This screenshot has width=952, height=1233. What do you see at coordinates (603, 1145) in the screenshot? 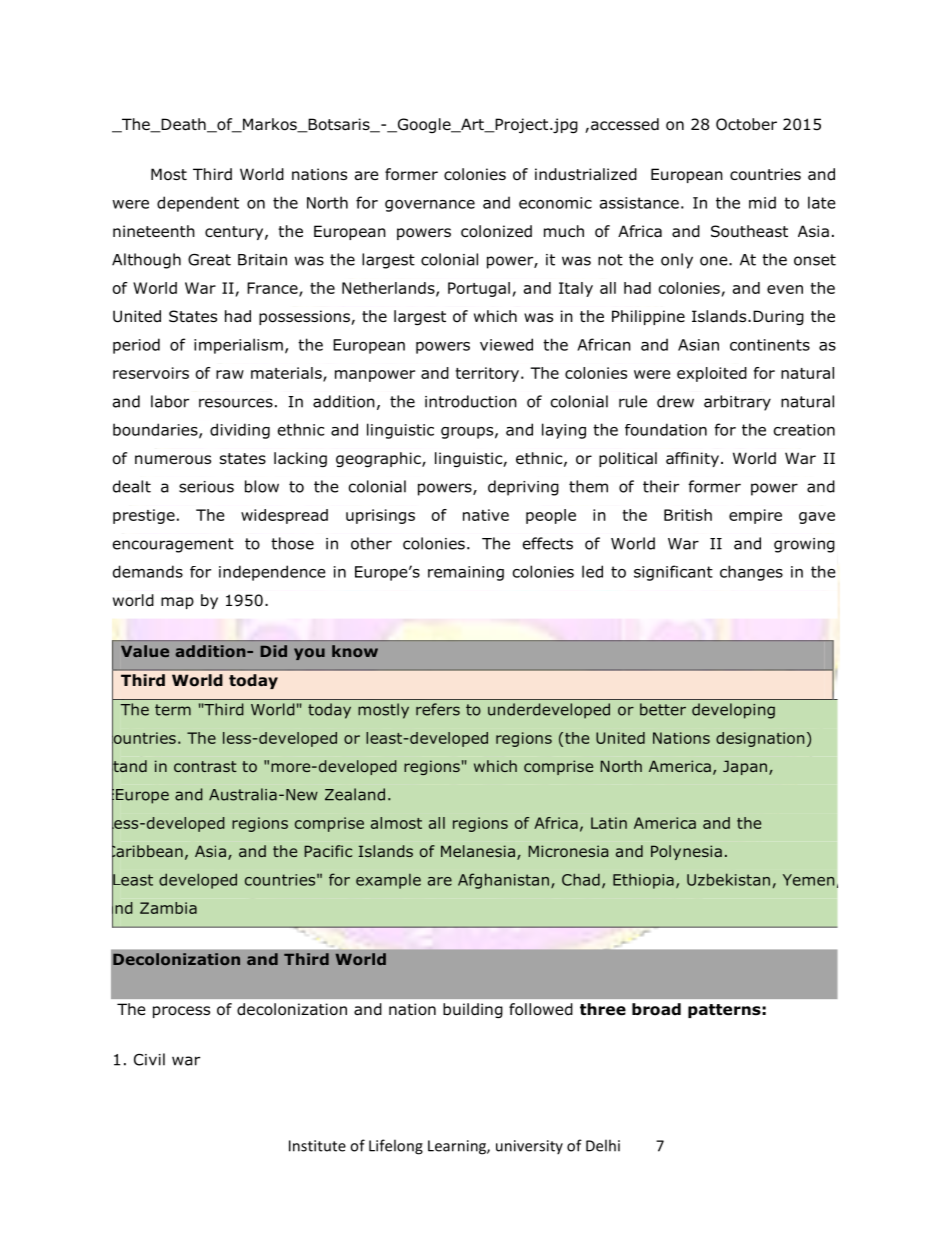
I see `Delhi` at bounding box center [603, 1145].
